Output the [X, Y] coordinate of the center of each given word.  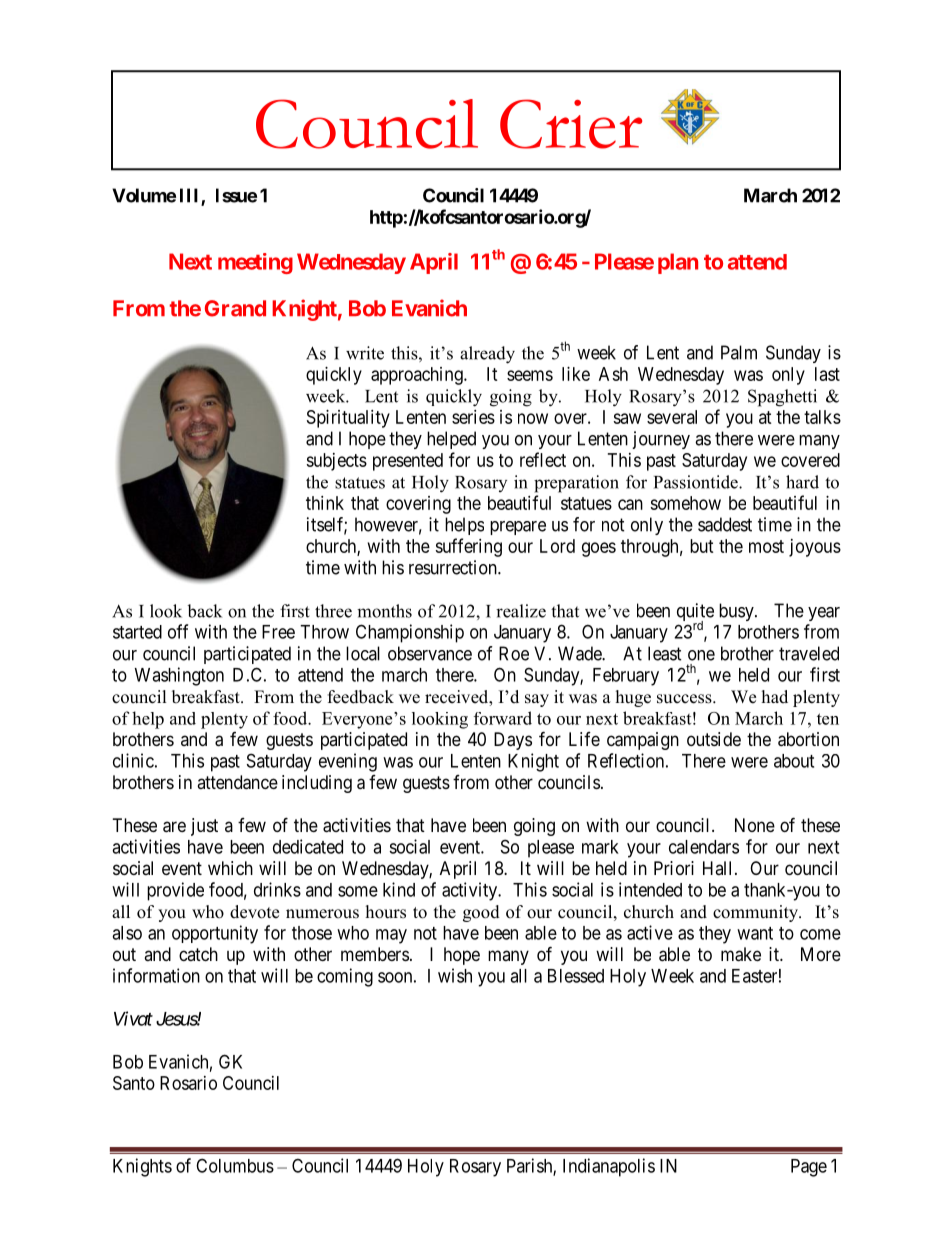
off [178, 631]
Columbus [235, 1165]
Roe [514, 653]
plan [678, 263]
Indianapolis [609, 1167]
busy [737, 612]
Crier [571, 124]
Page [809, 1168]
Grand [235, 308]
